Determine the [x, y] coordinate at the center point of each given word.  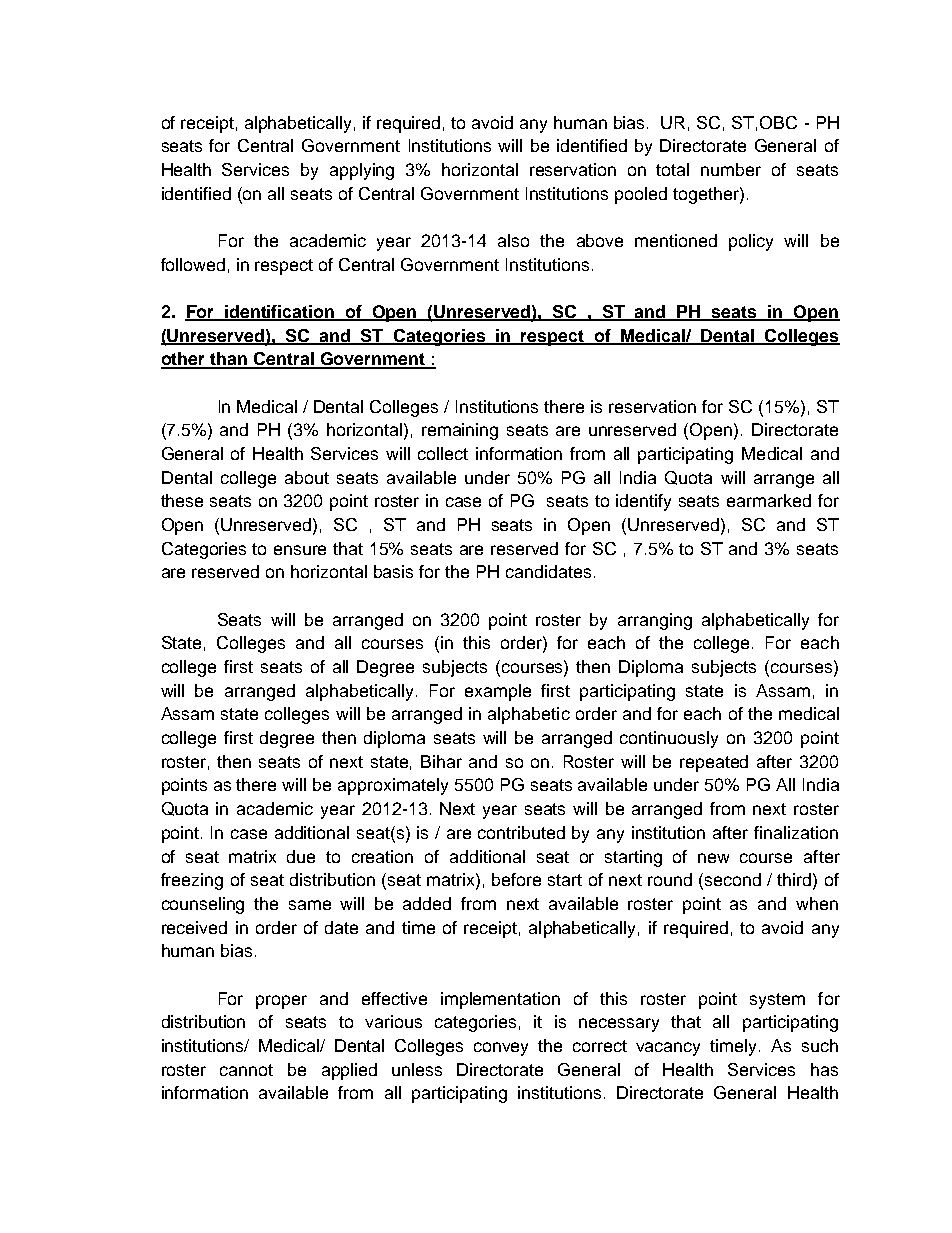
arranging [655, 621]
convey [501, 1049]
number [731, 169]
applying [362, 171]
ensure [300, 550]
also [513, 240]
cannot [246, 1070]
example [498, 692]
